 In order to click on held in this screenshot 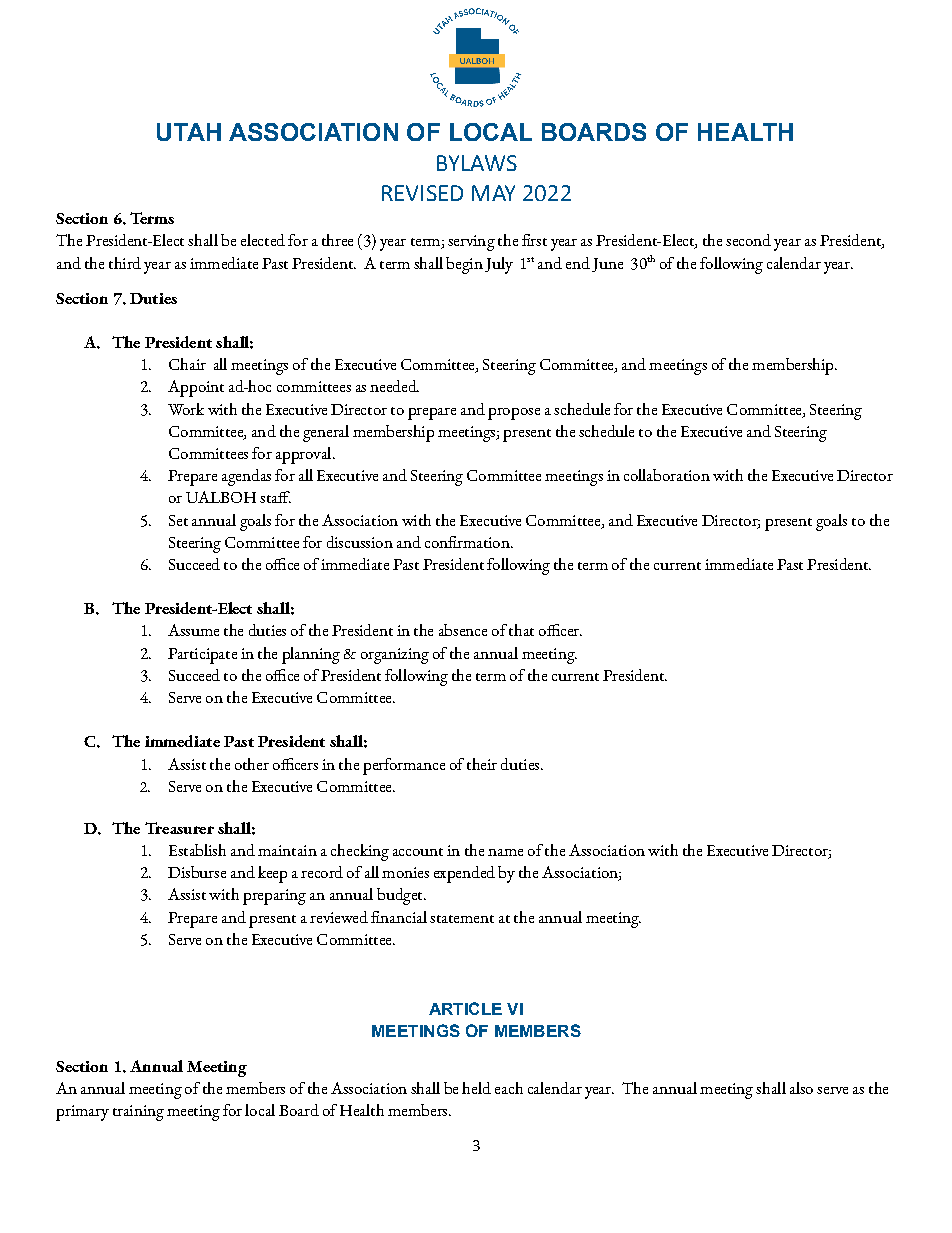, I will do `click(476, 1088)`.
